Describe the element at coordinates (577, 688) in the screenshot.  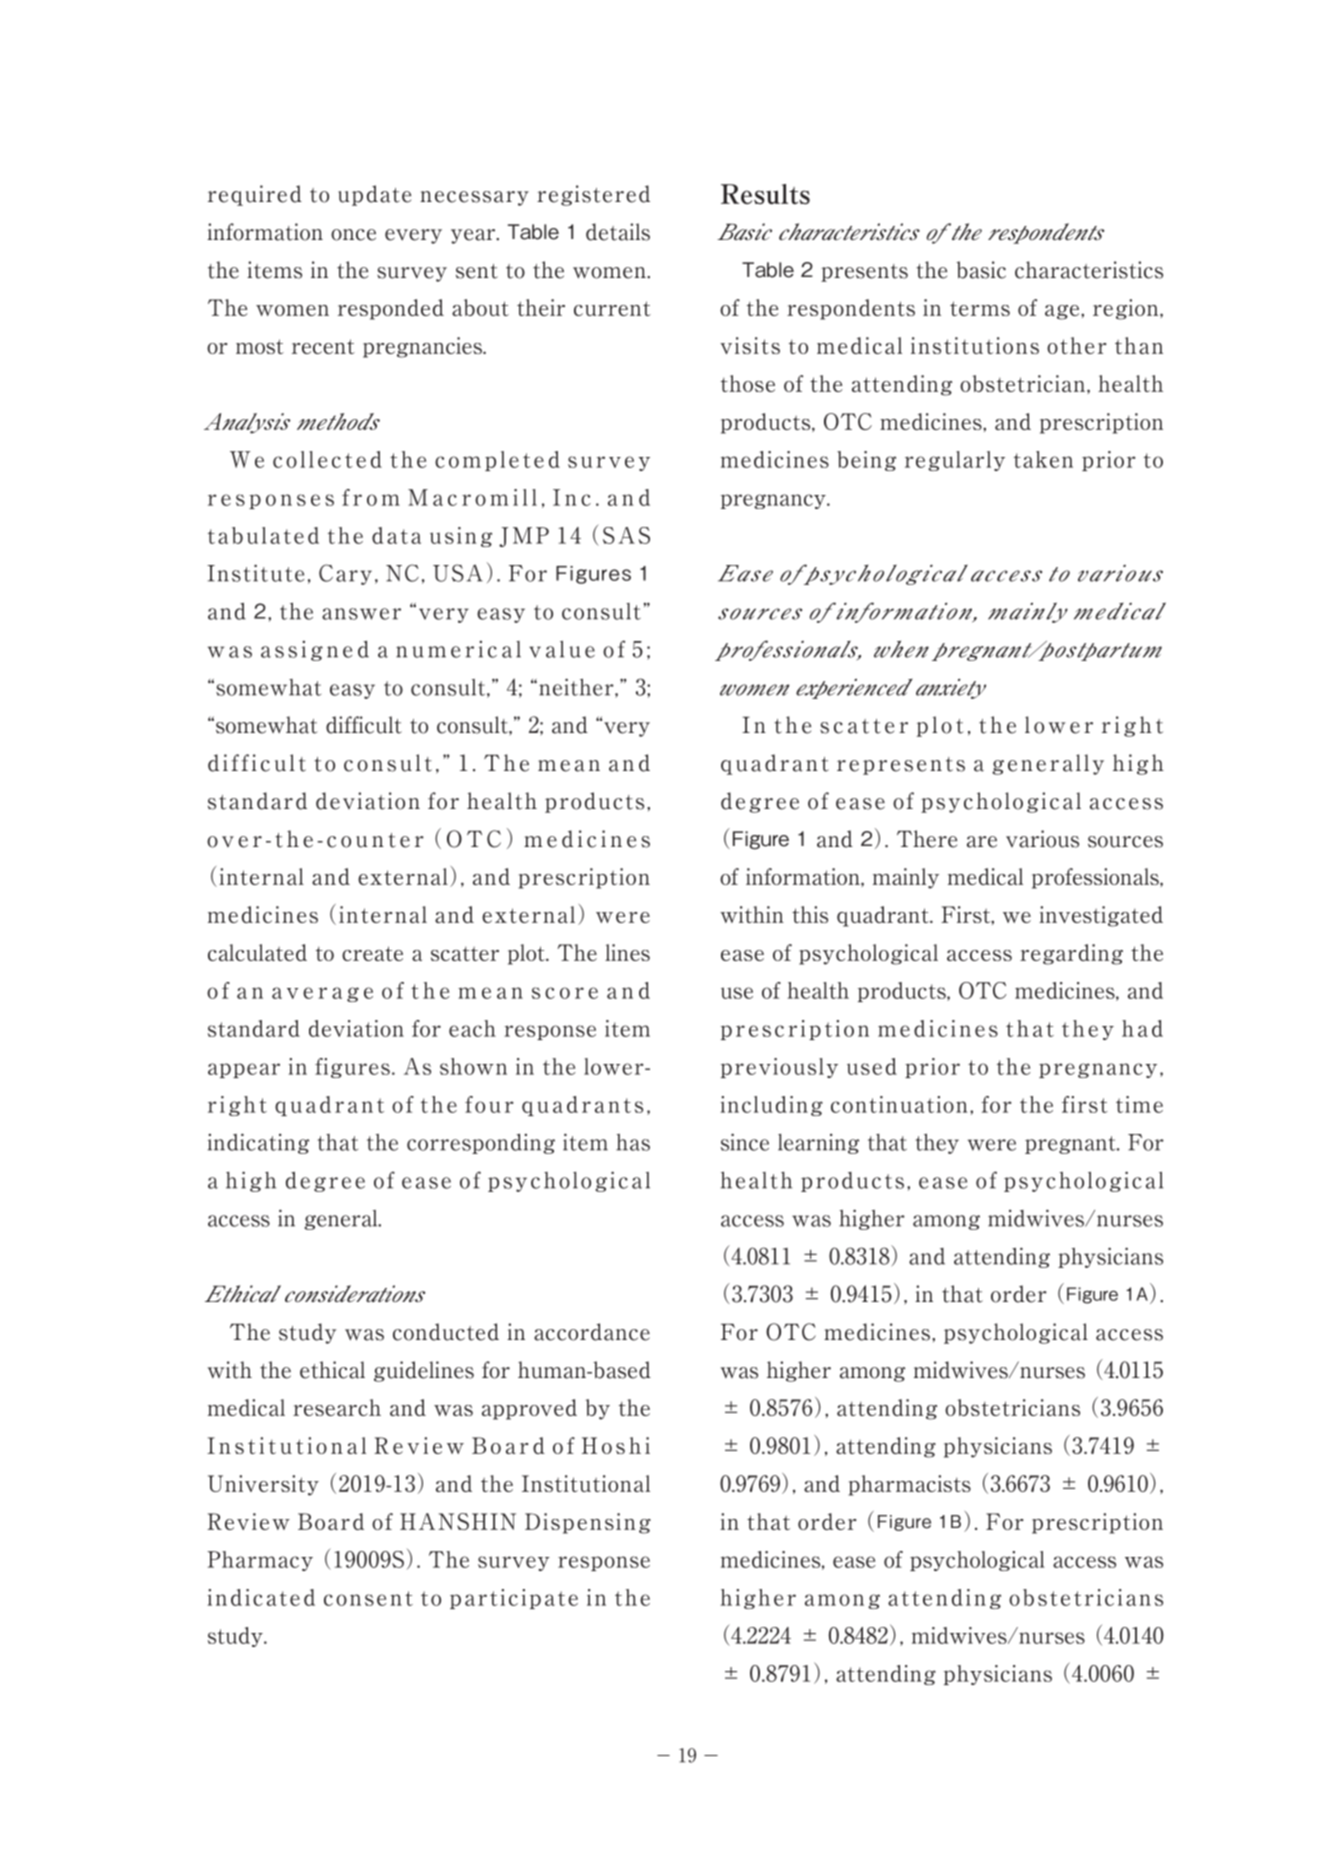
I see `neither` at that location.
